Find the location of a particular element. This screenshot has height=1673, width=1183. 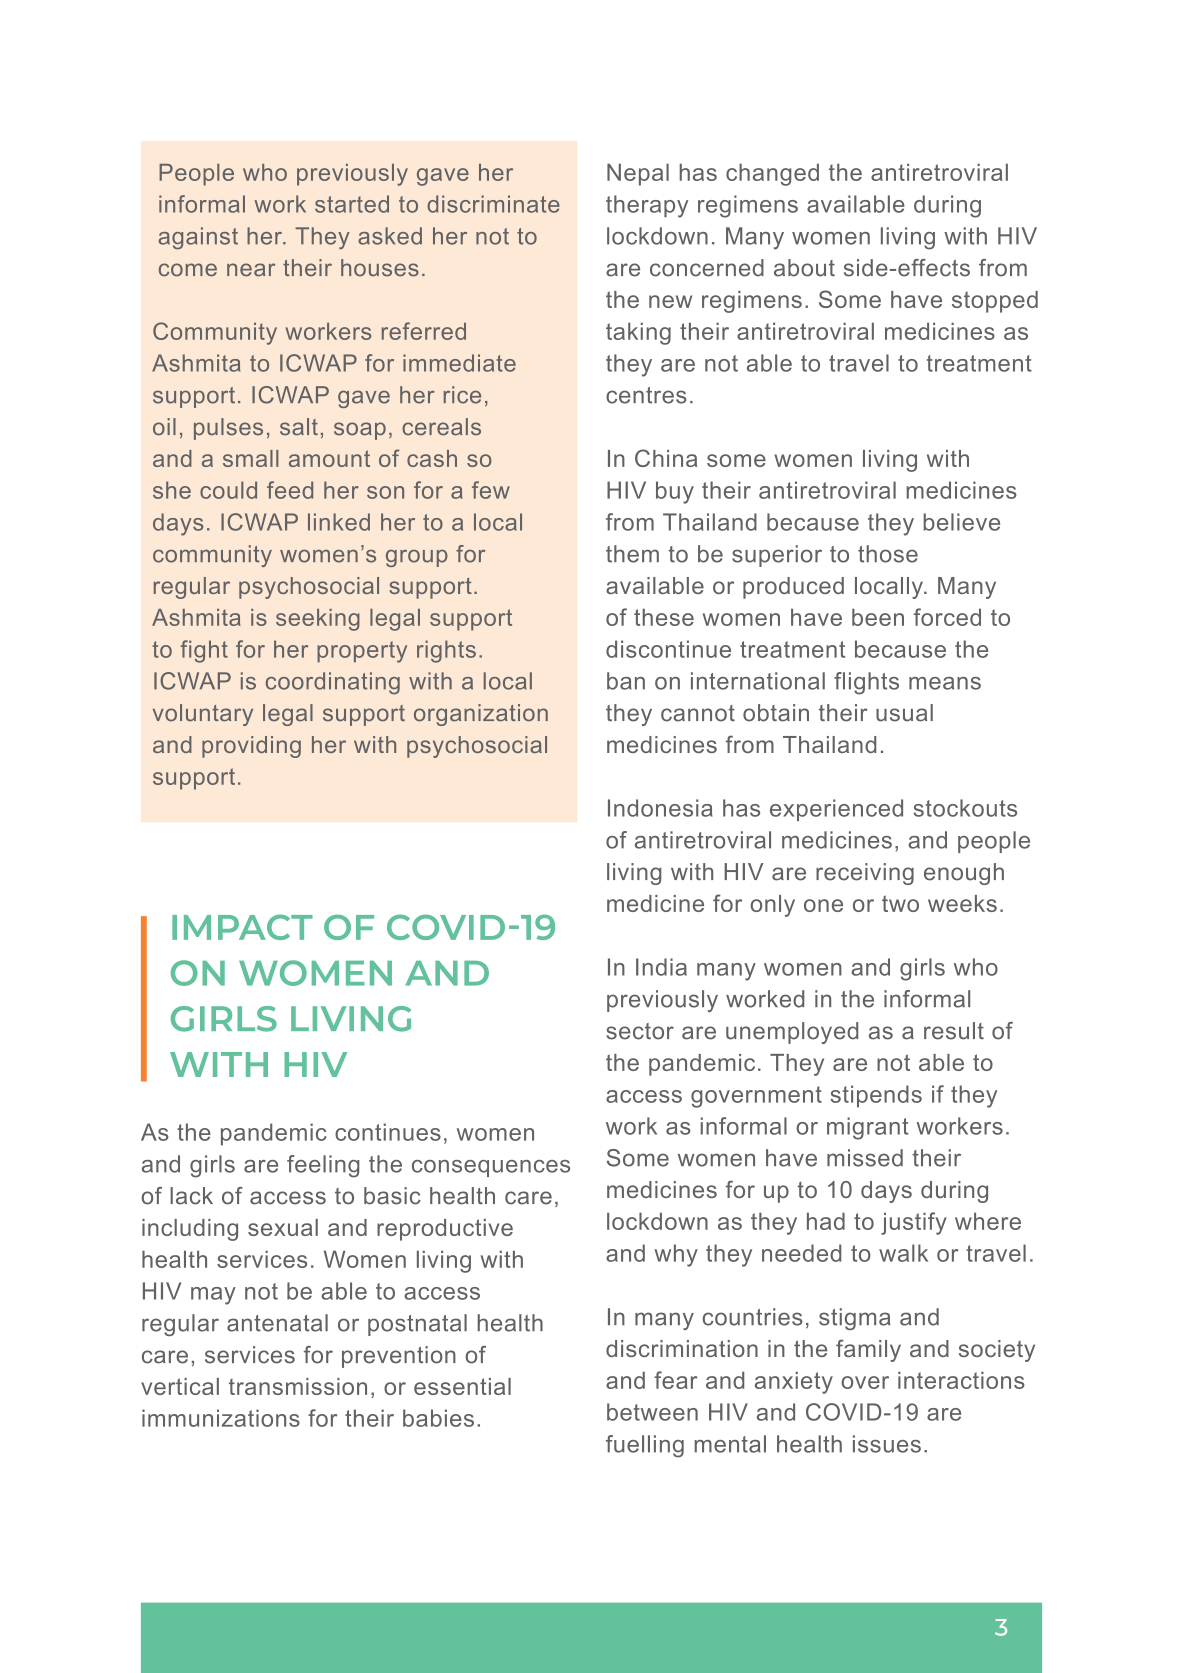

experienced is located at coordinates (836, 810).
